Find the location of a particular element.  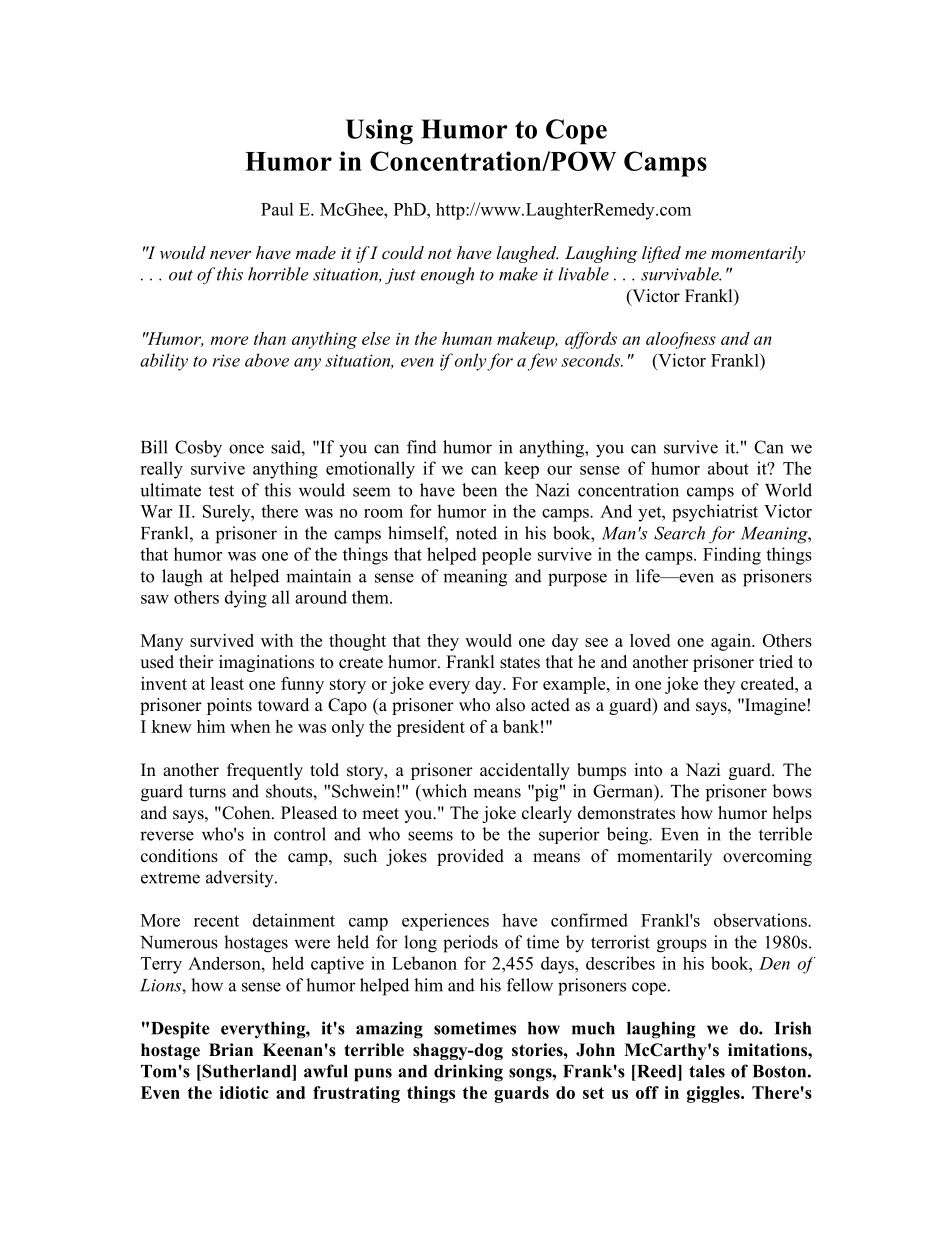

Using is located at coordinates (379, 132).
